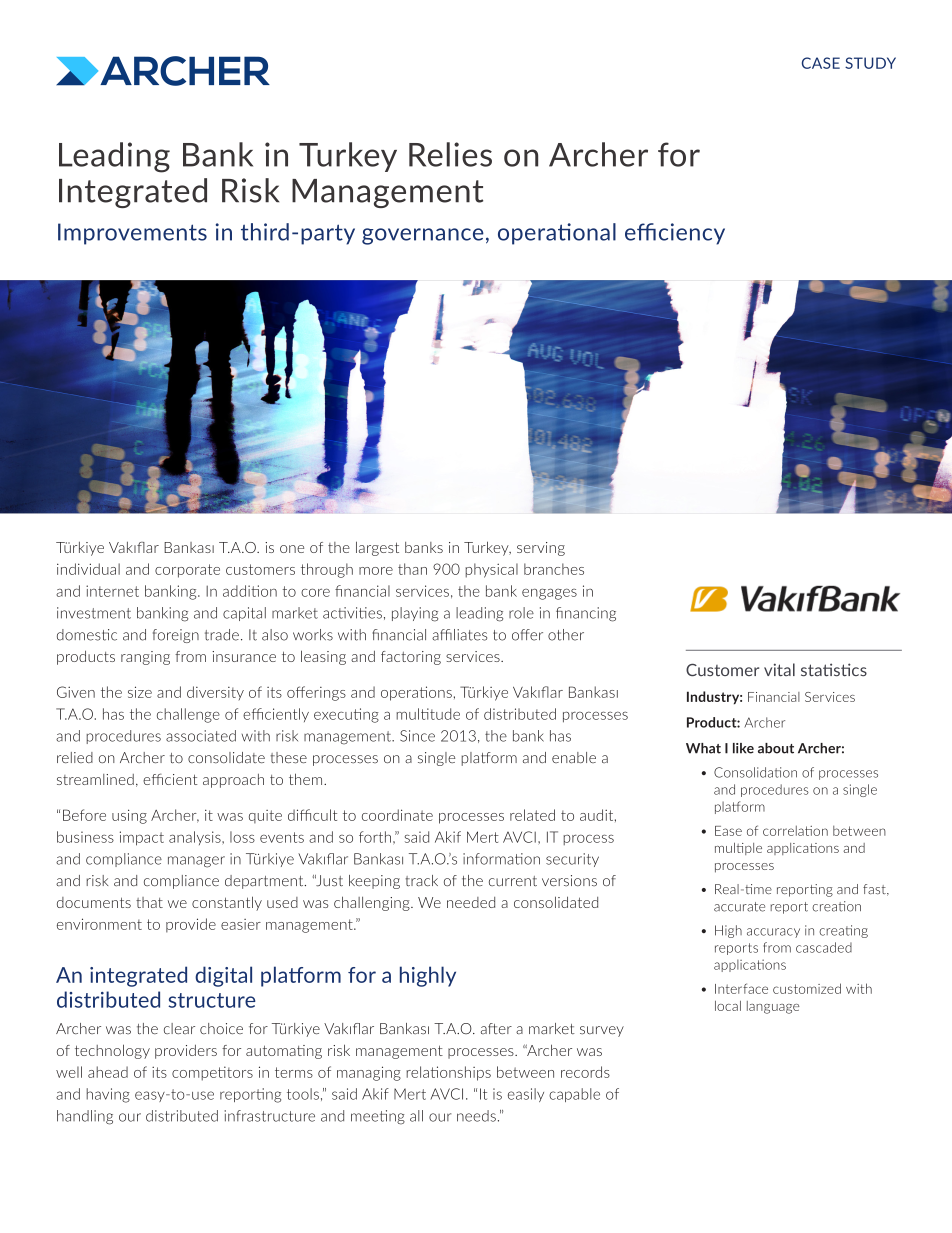 The width and height of the screenshot is (952, 1233). What do you see at coordinates (417, 736) in the screenshot?
I see `Since` at bounding box center [417, 736].
